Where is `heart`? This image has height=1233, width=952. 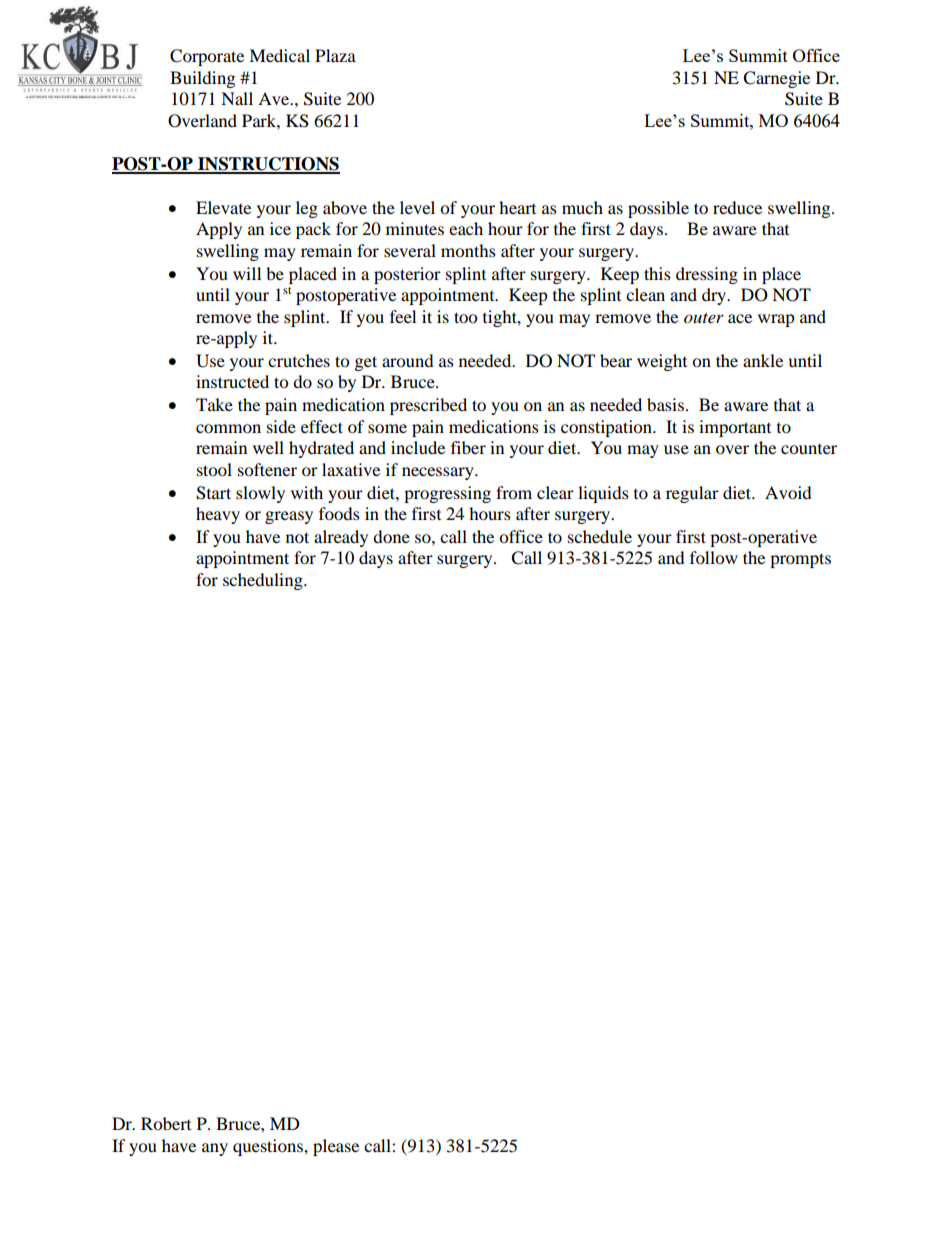 heart is located at coordinates (517, 207).
